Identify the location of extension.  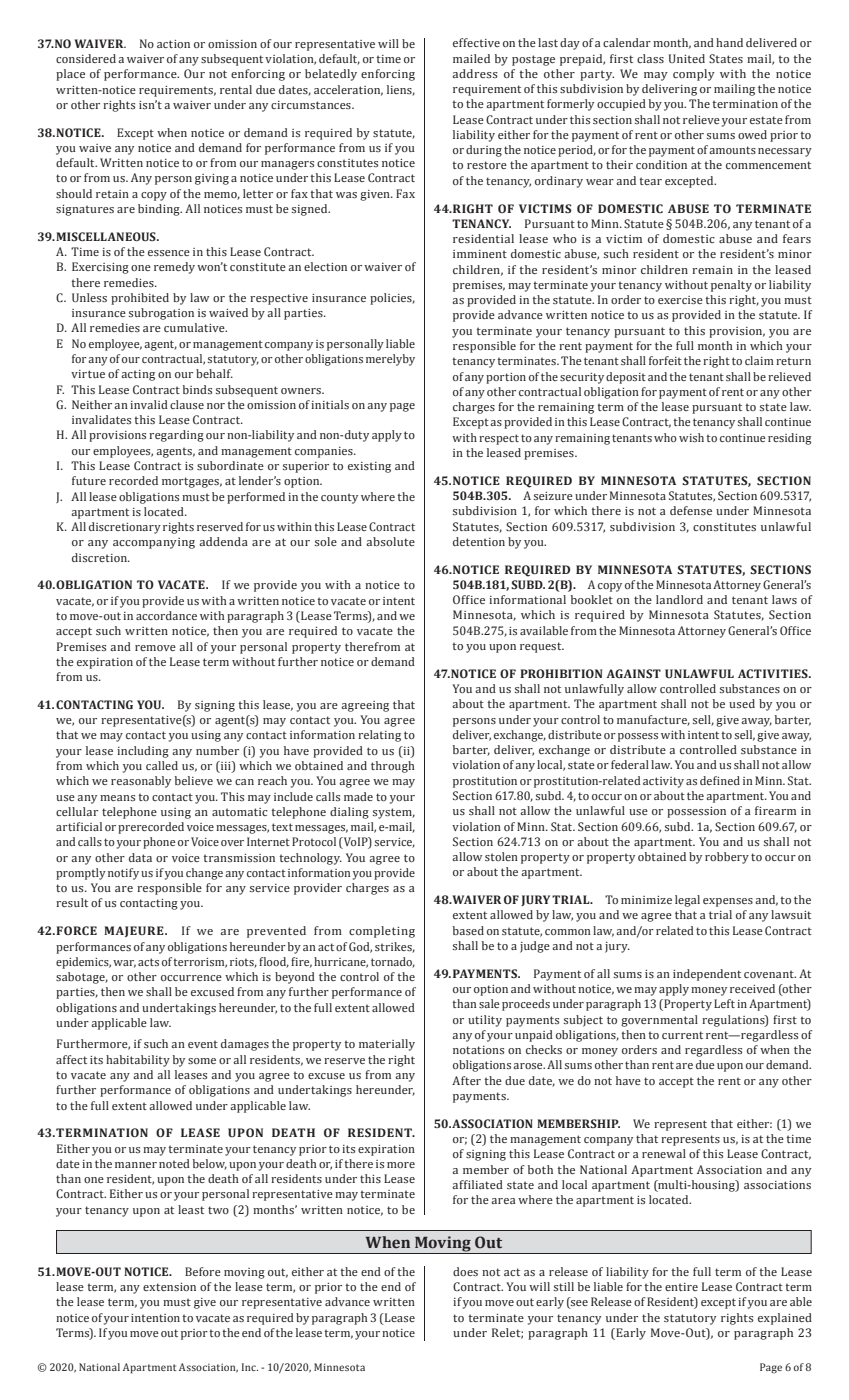
(169, 1287).
